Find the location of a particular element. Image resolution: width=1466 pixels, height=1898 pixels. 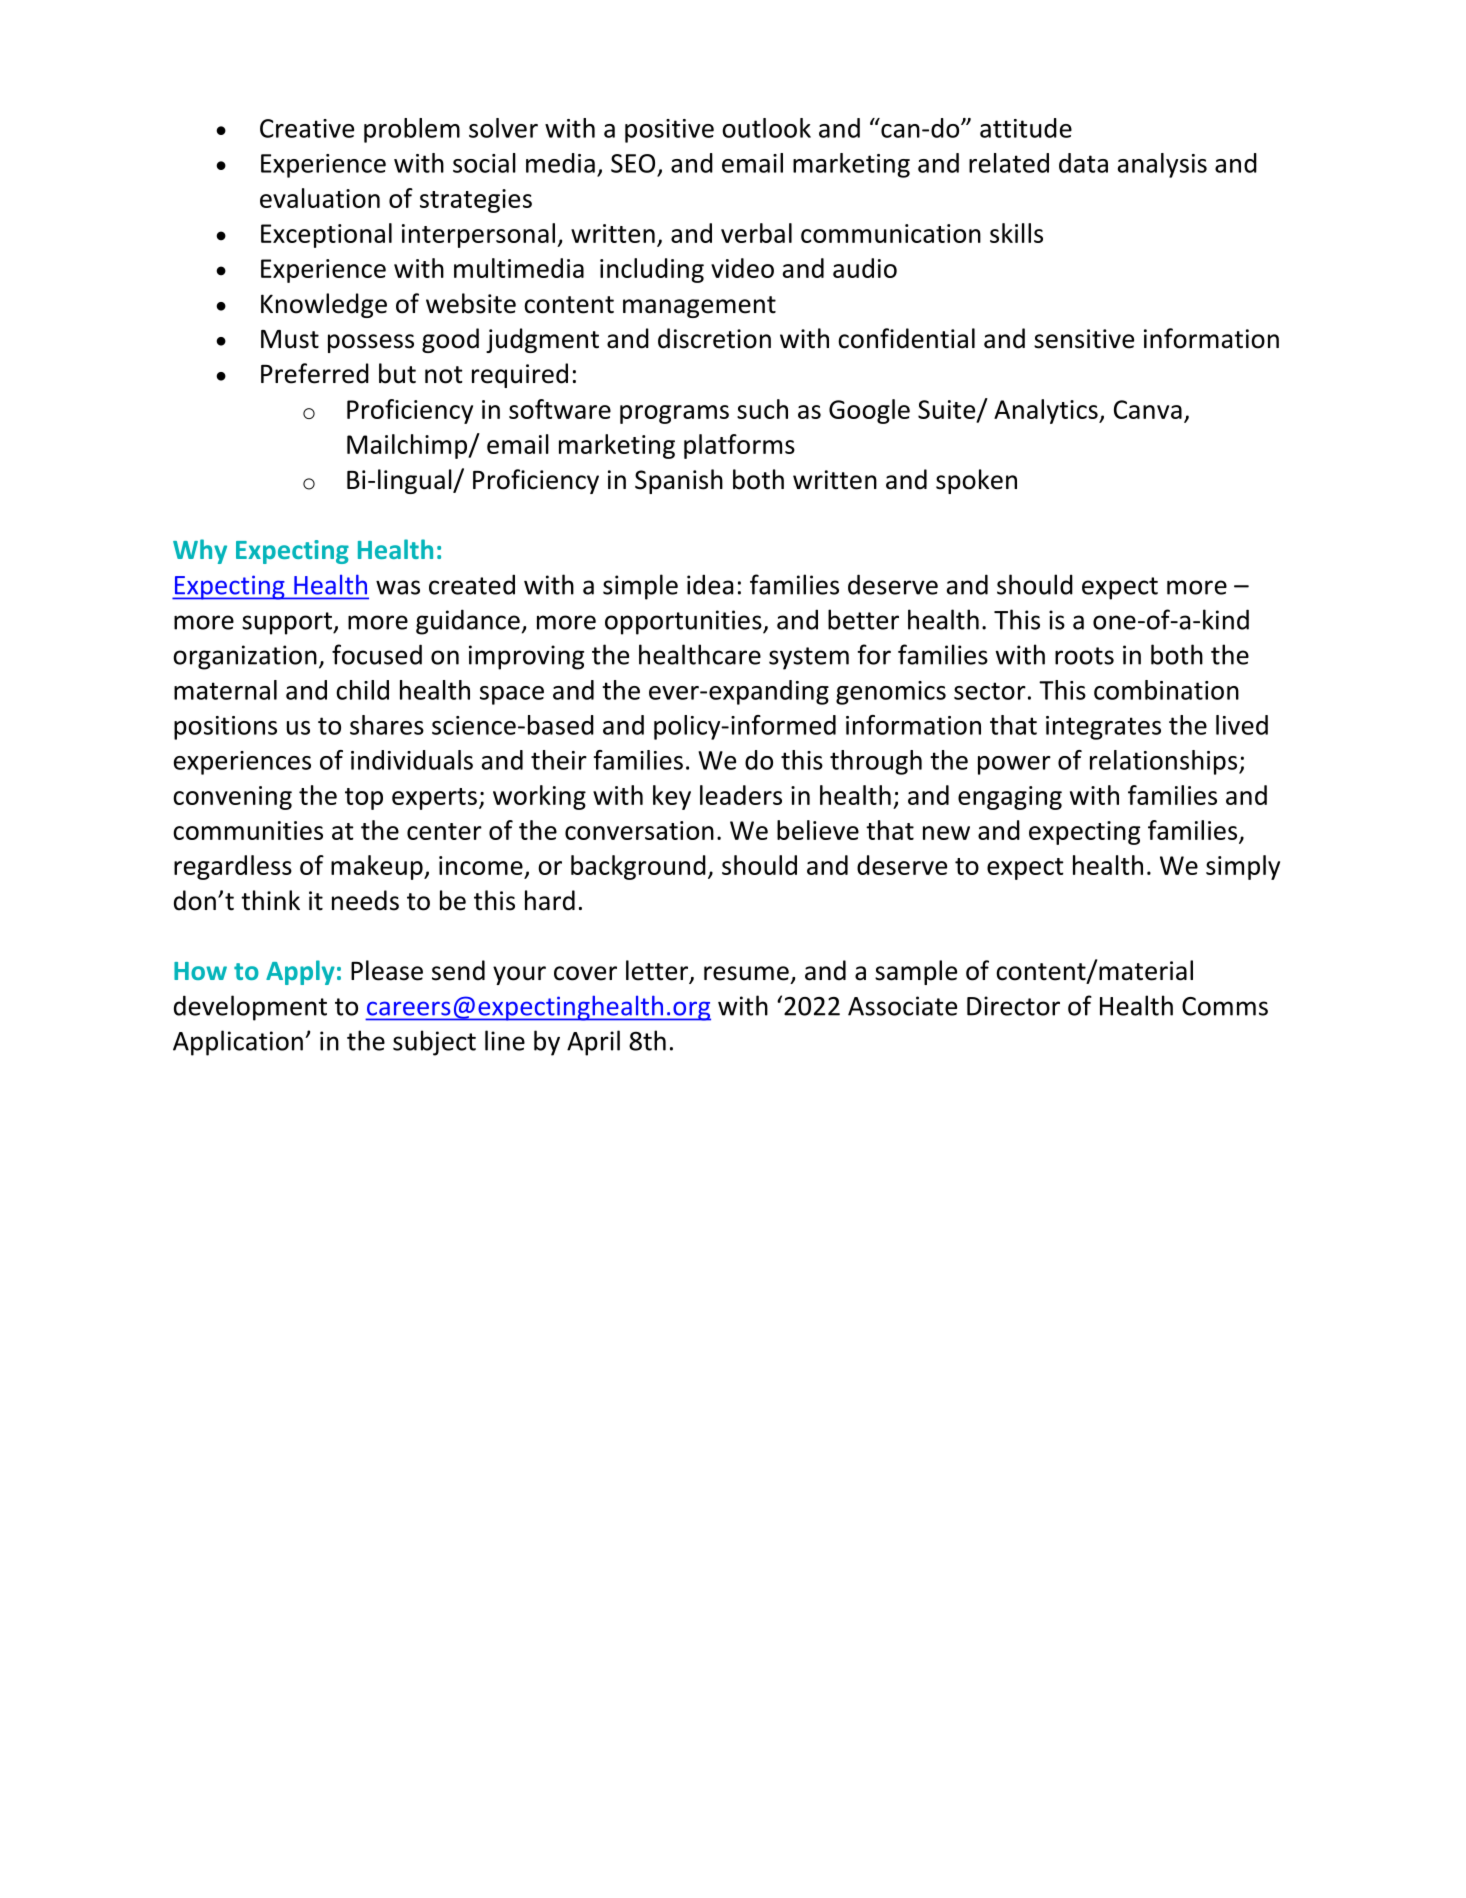

platforms is located at coordinates (739, 446).
